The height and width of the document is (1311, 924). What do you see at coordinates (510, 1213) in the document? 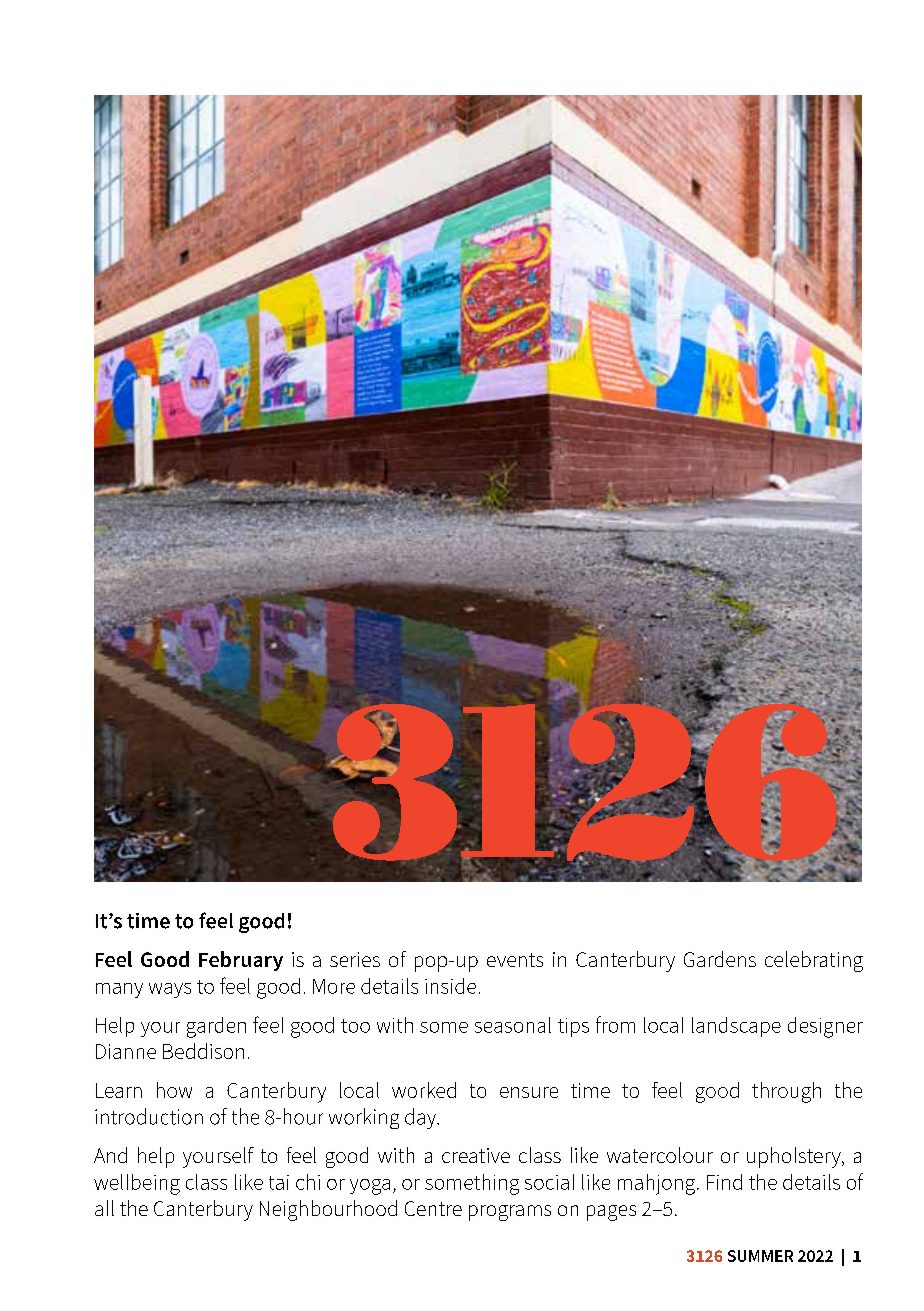
I see `programs` at bounding box center [510, 1213].
